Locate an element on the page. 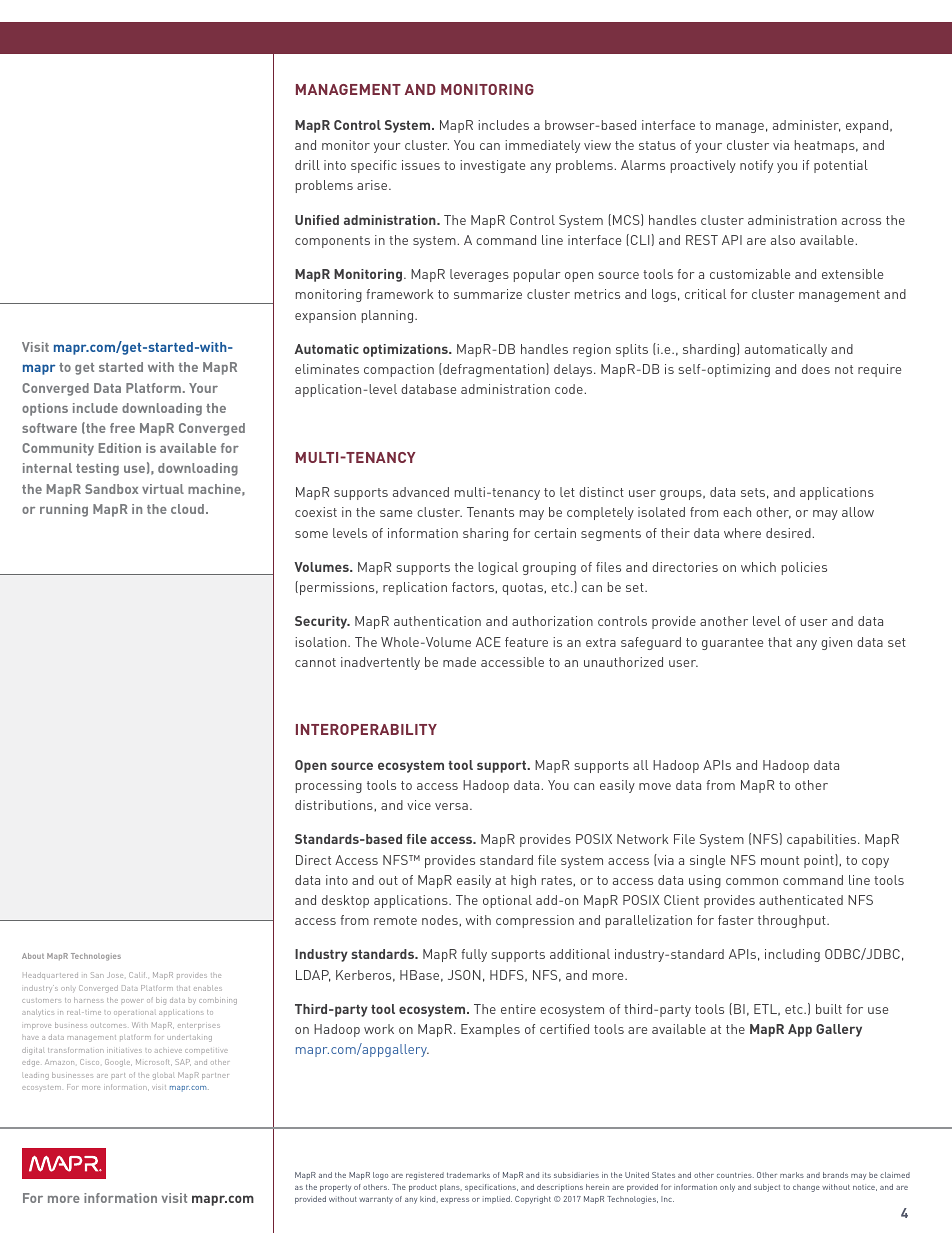 This image has height=1233, width=952. investigate is located at coordinates (492, 166).
